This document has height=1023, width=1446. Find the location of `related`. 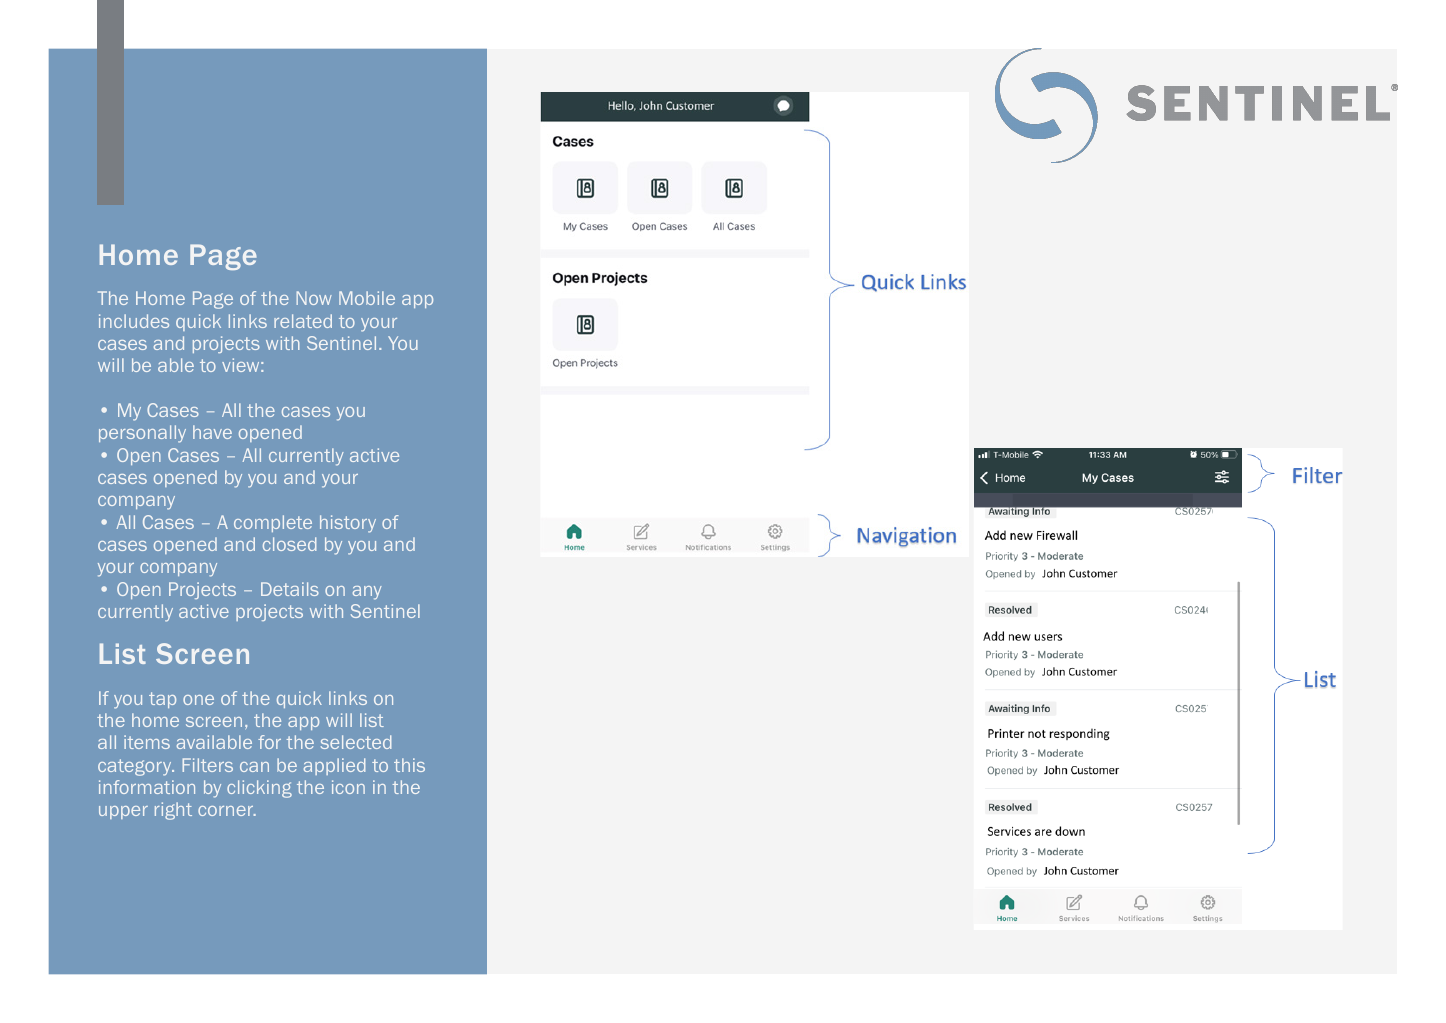

related is located at coordinates (303, 321).
